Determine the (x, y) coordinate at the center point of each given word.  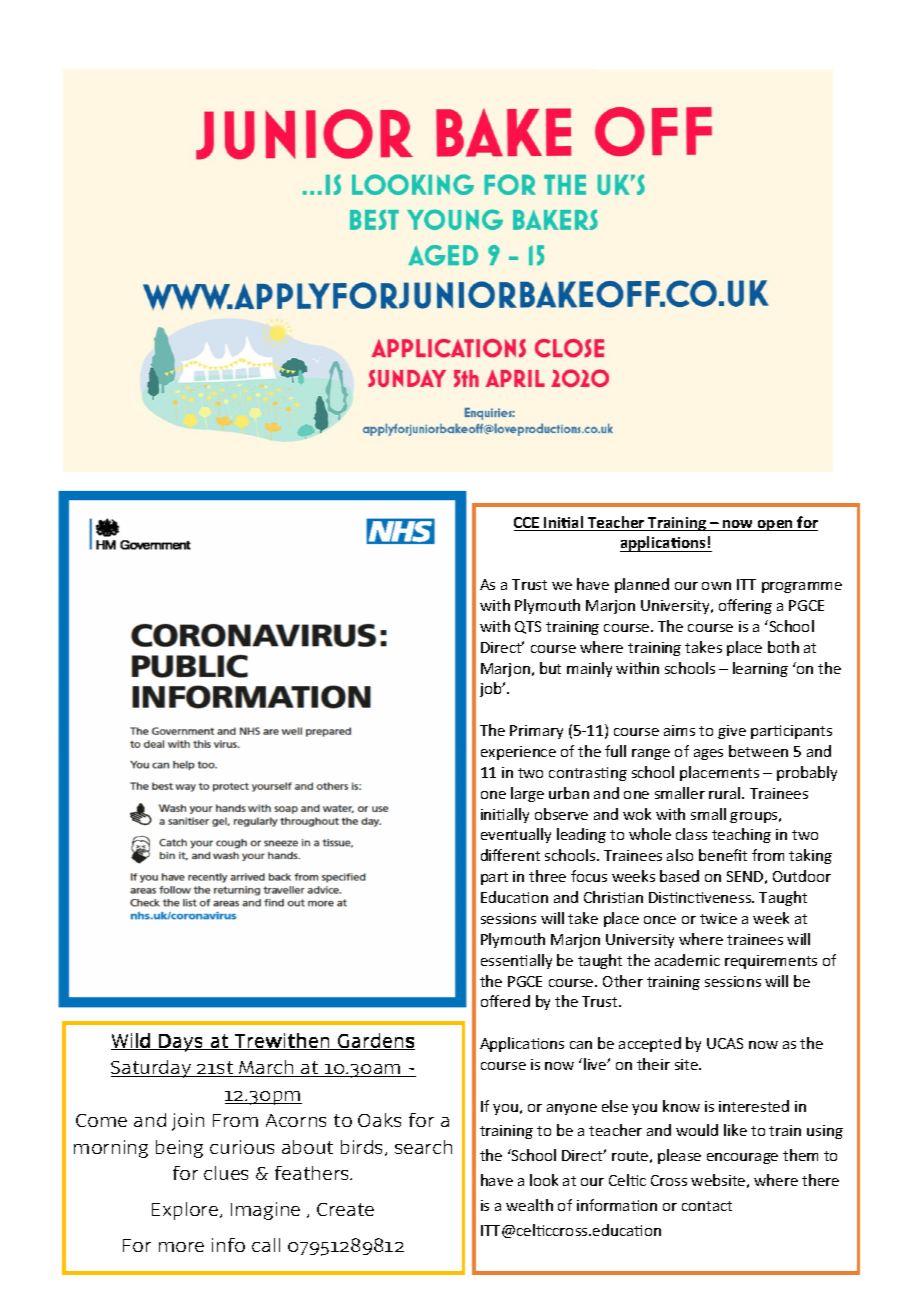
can (581, 1045)
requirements (771, 962)
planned (642, 585)
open (775, 525)
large (527, 794)
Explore (185, 1211)
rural (726, 793)
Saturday (152, 1069)
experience (518, 753)
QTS (528, 627)
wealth (529, 1205)
